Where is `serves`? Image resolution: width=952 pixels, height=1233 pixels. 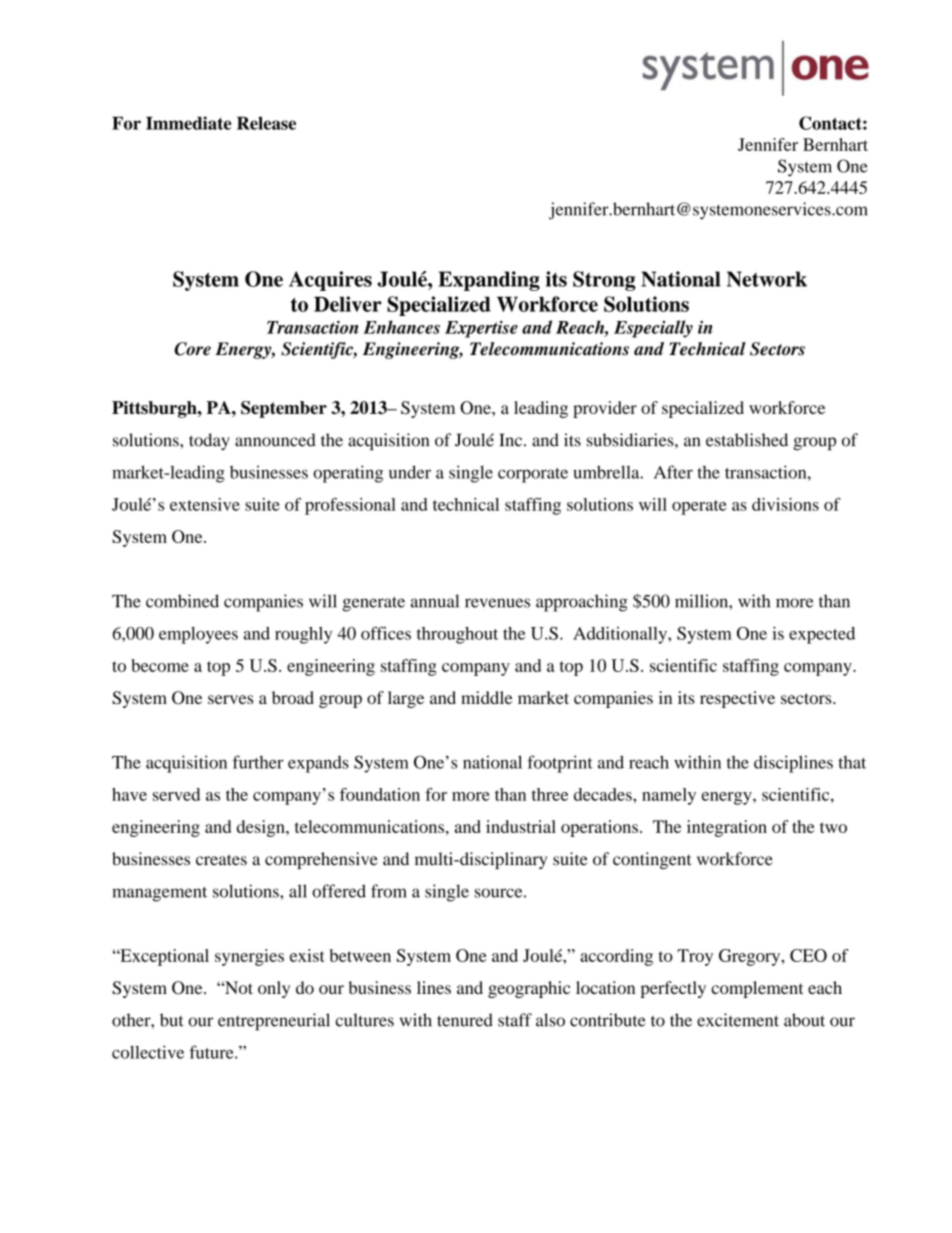 serves is located at coordinates (230, 699).
